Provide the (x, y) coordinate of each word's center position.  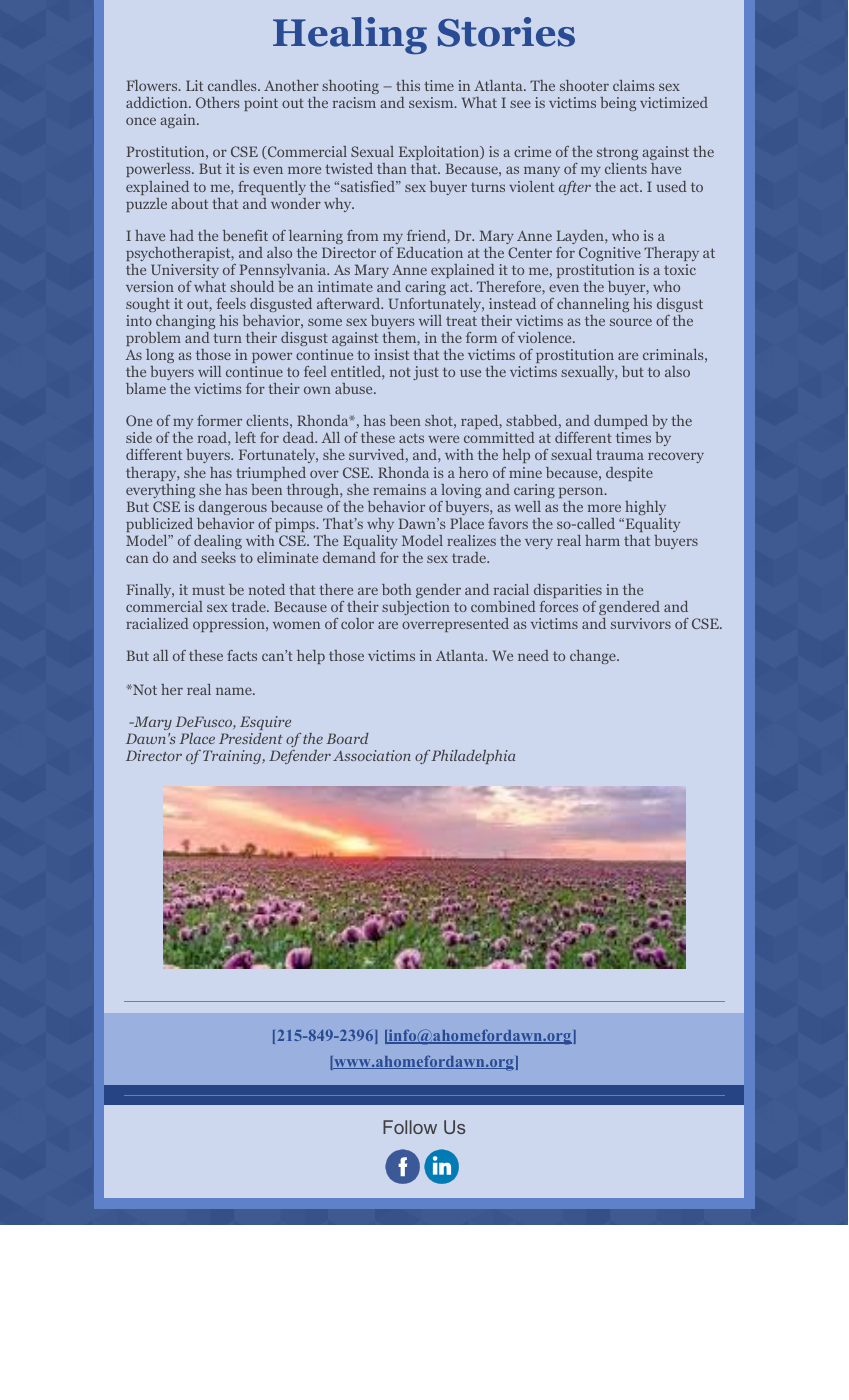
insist (392, 354)
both (396, 589)
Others (217, 102)
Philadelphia (473, 757)
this (408, 85)
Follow (410, 1127)
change (594, 657)
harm (602, 540)
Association (372, 755)
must (208, 590)
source (631, 322)
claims (633, 85)
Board (347, 738)
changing (185, 322)
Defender (300, 757)
